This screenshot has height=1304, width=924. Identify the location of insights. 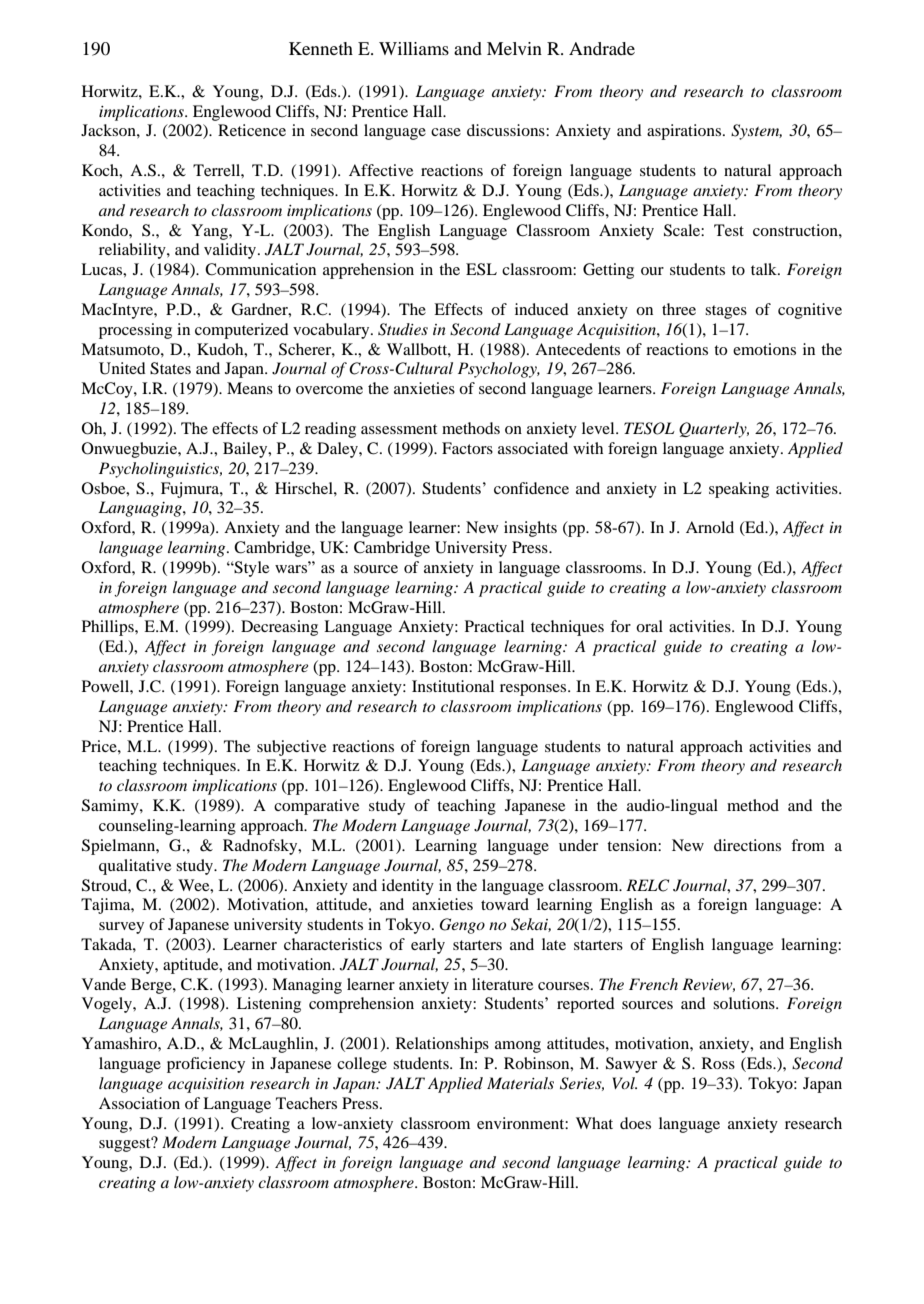
(530, 529).
